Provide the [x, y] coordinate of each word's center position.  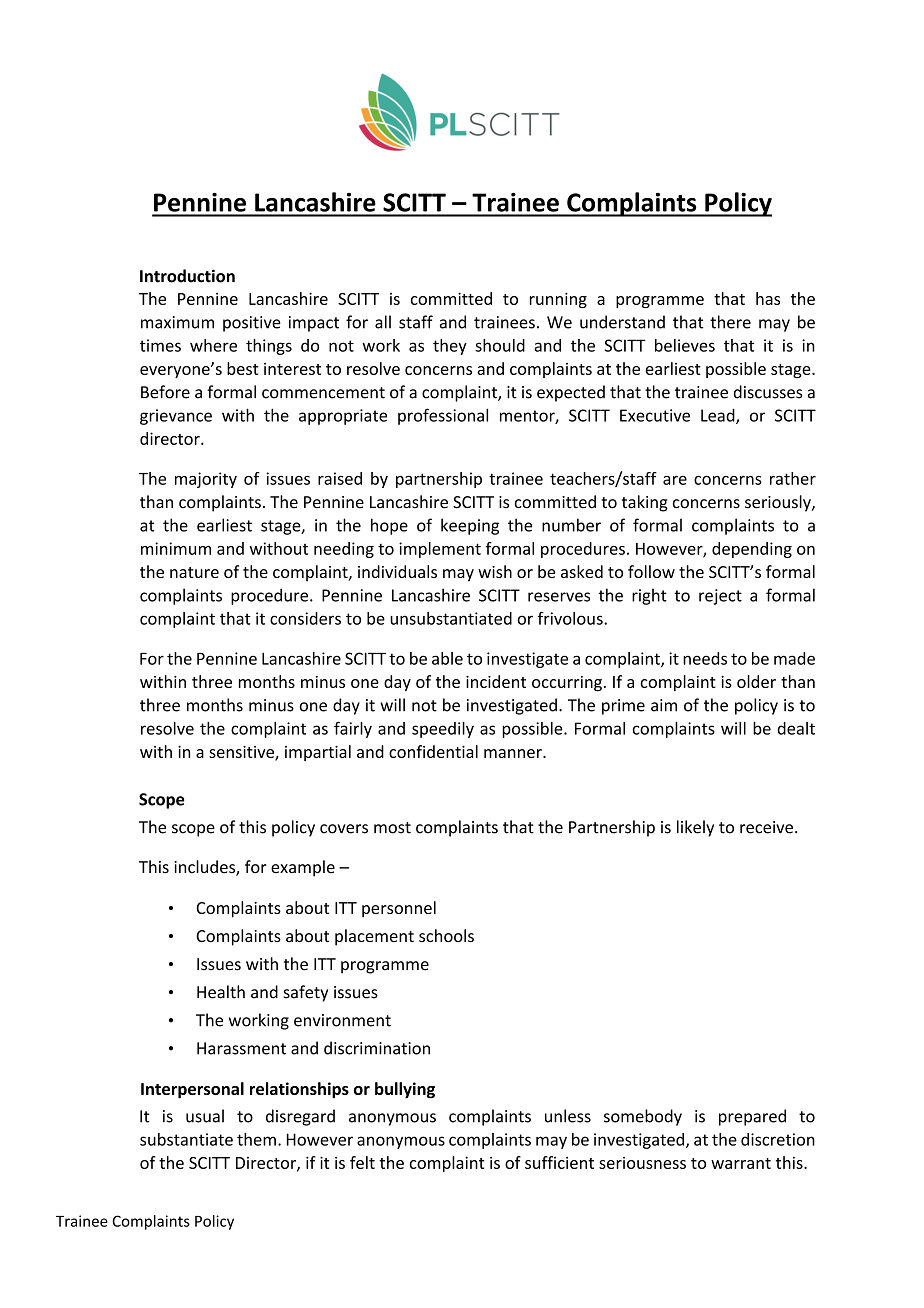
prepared [752, 1117]
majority [206, 480]
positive [252, 324]
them [256, 1139]
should [500, 345]
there [730, 322]
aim [664, 705]
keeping [470, 526]
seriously [779, 503]
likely [695, 828]
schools [446, 935]
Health [221, 992]
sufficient [559, 1162]
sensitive [242, 753]
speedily [443, 730]
